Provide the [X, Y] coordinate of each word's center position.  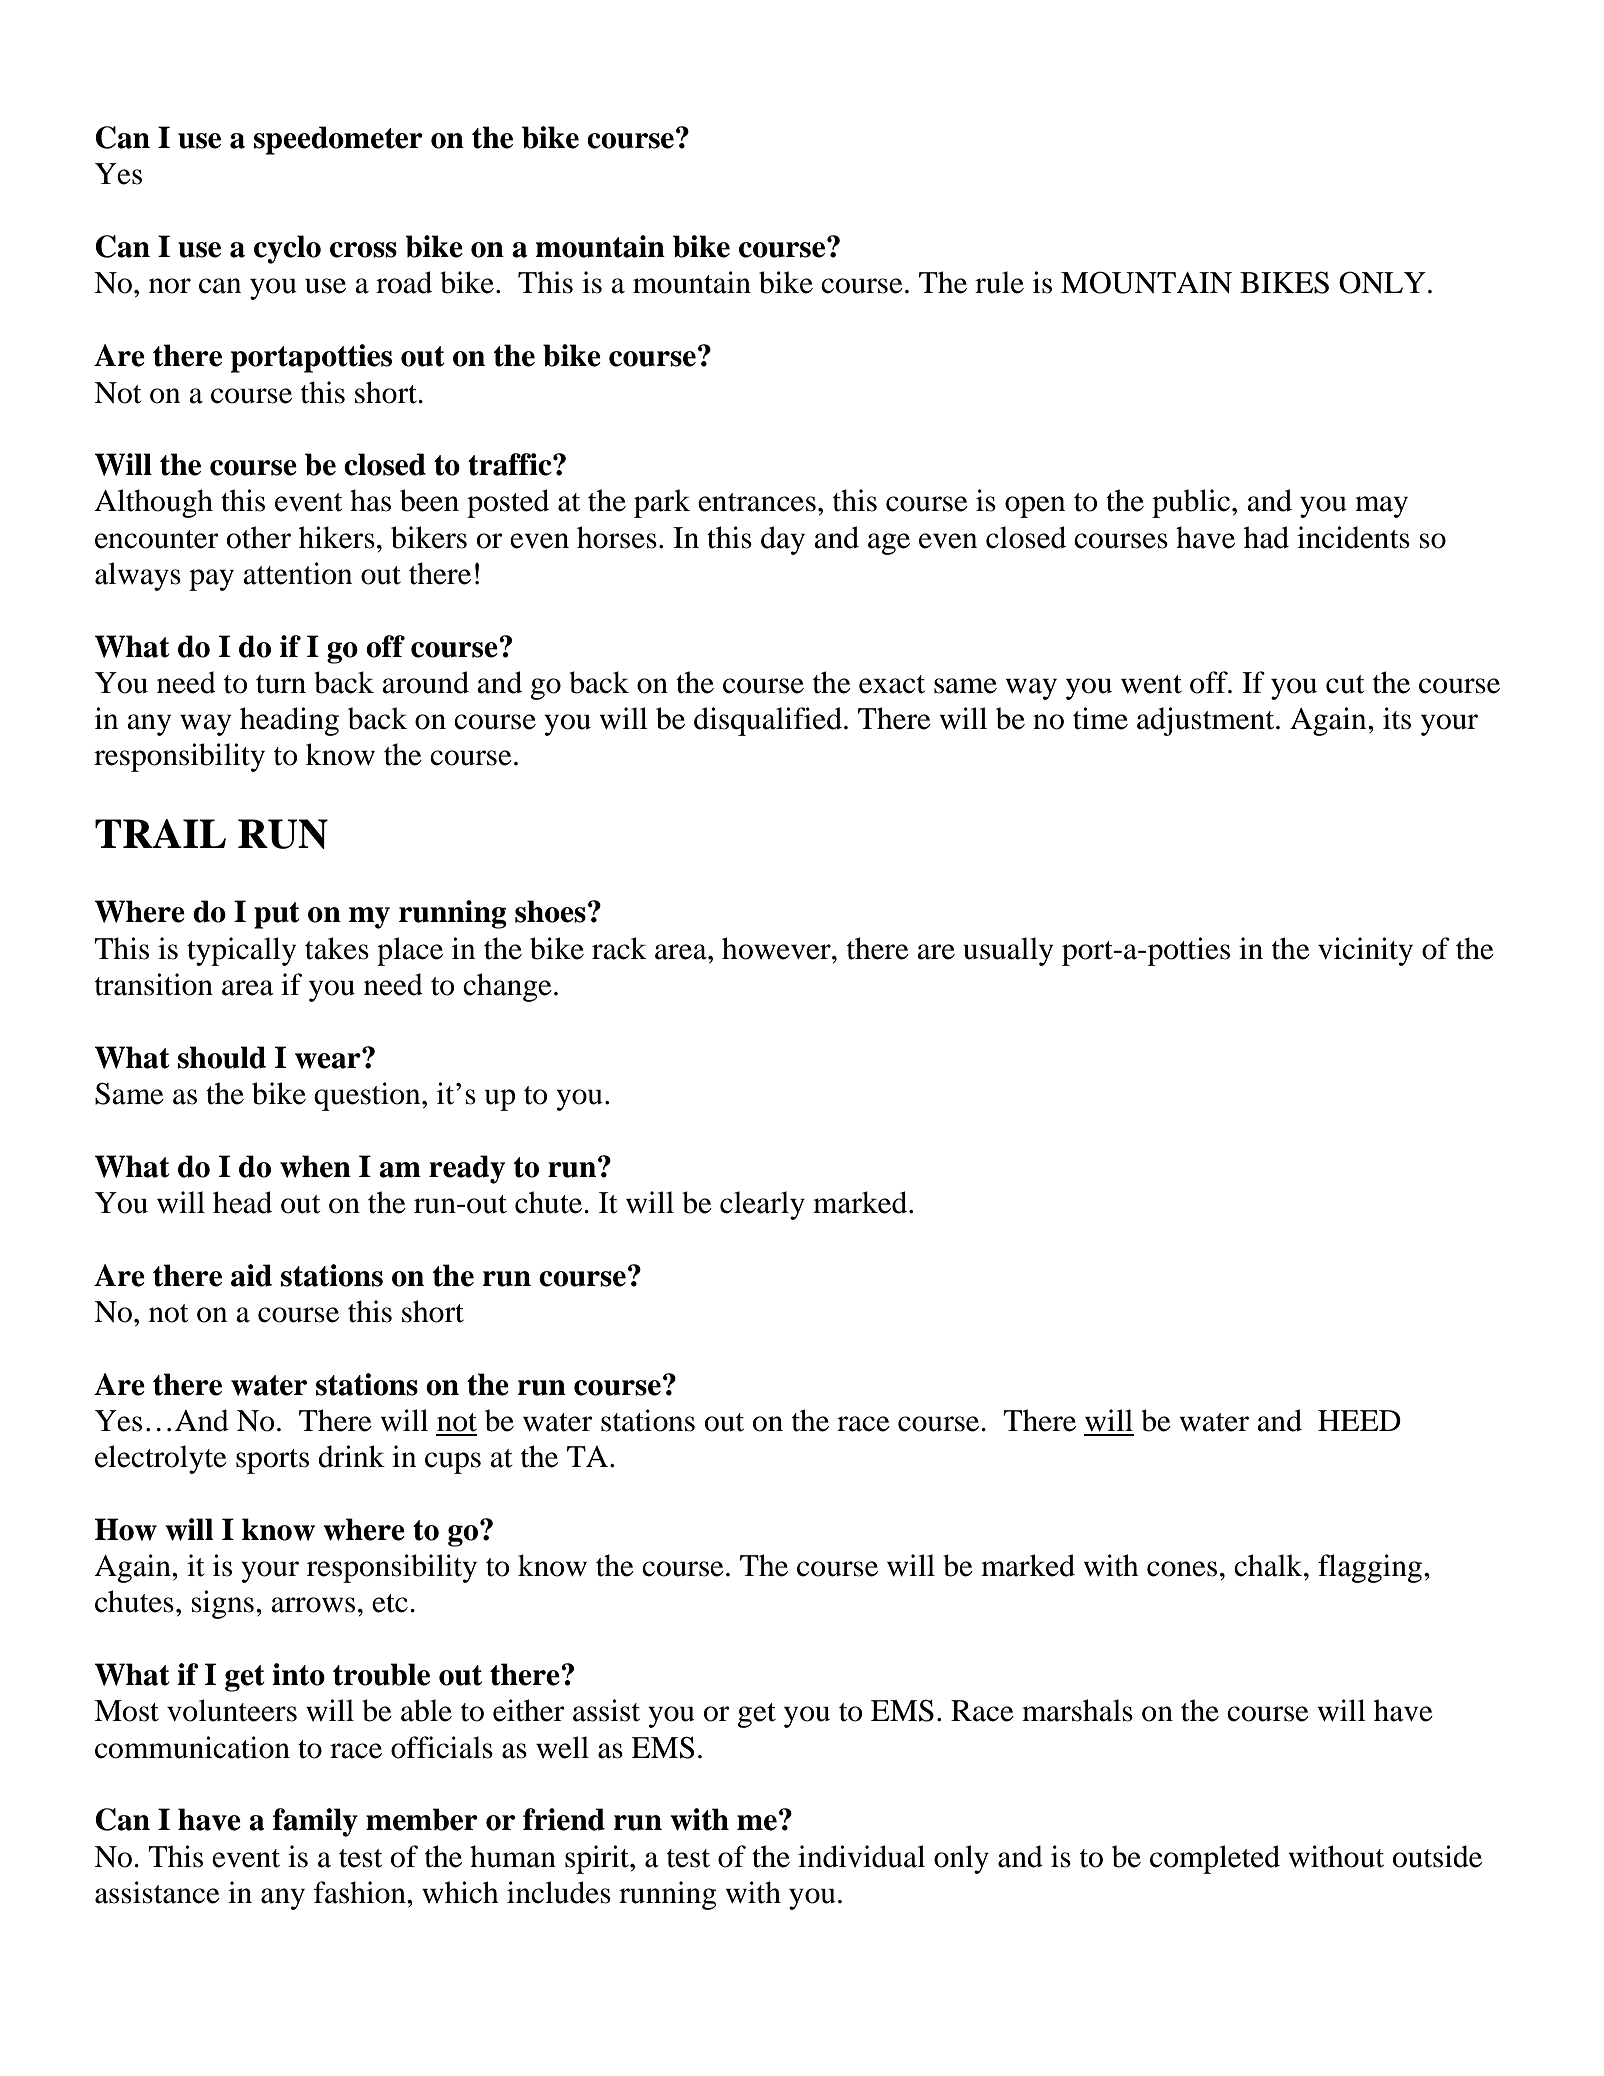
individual [861, 1856]
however [777, 948]
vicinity [1365, 951]
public [1191, 503]
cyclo [287, 249]
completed [1215, 1859]
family [315, 1822]
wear [329, 1059]
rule [999, 282]
